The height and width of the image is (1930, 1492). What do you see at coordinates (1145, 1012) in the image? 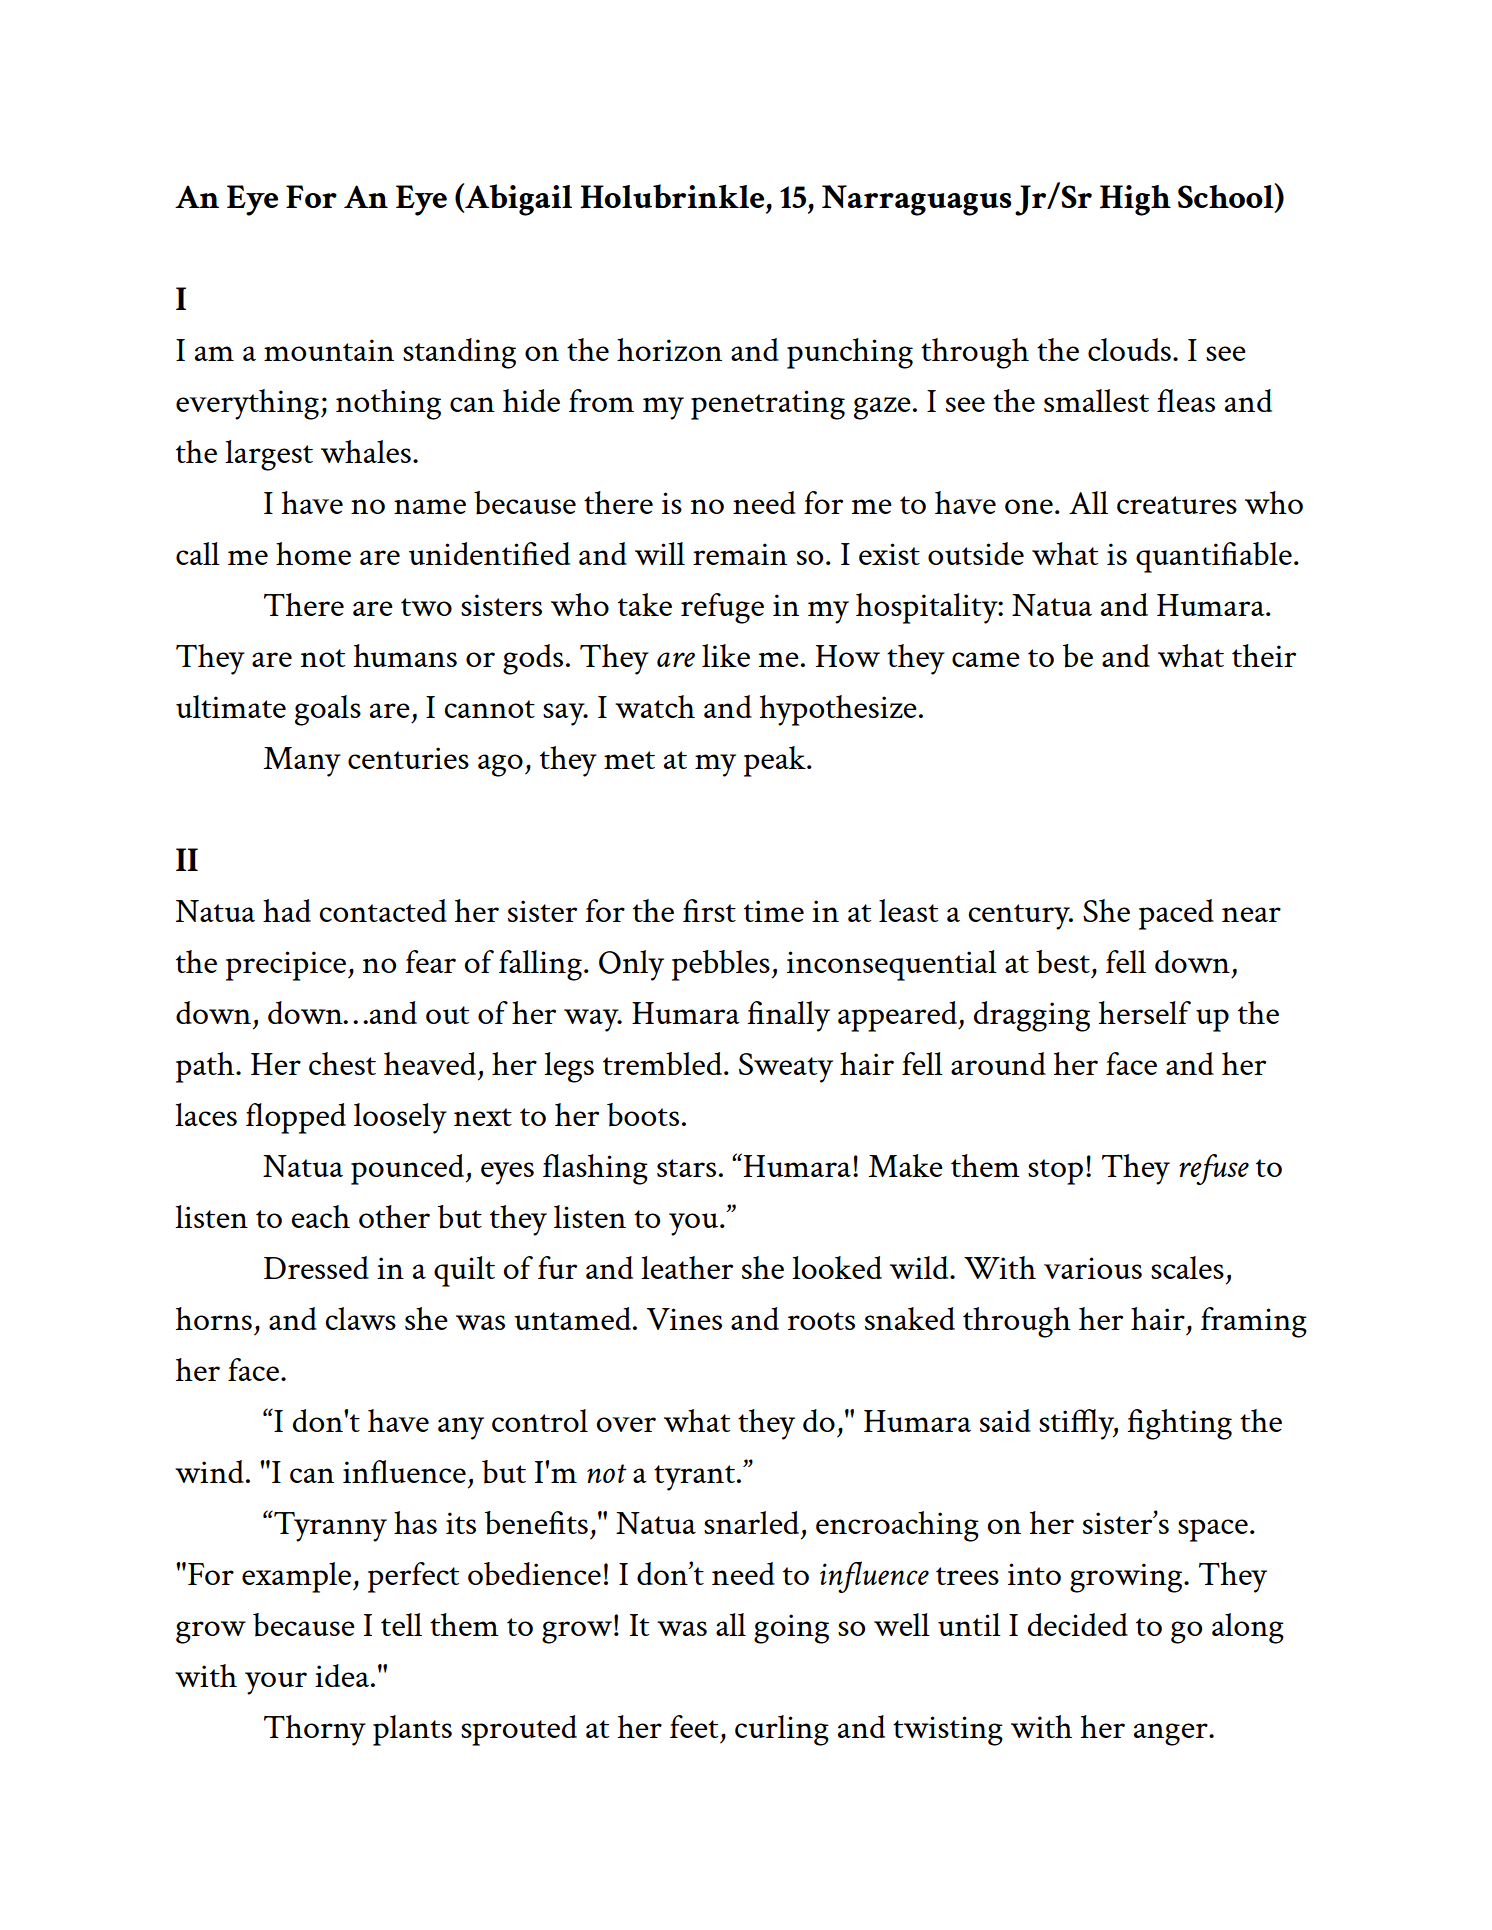
I see `herself` at bounding box center [1145, 1012].
